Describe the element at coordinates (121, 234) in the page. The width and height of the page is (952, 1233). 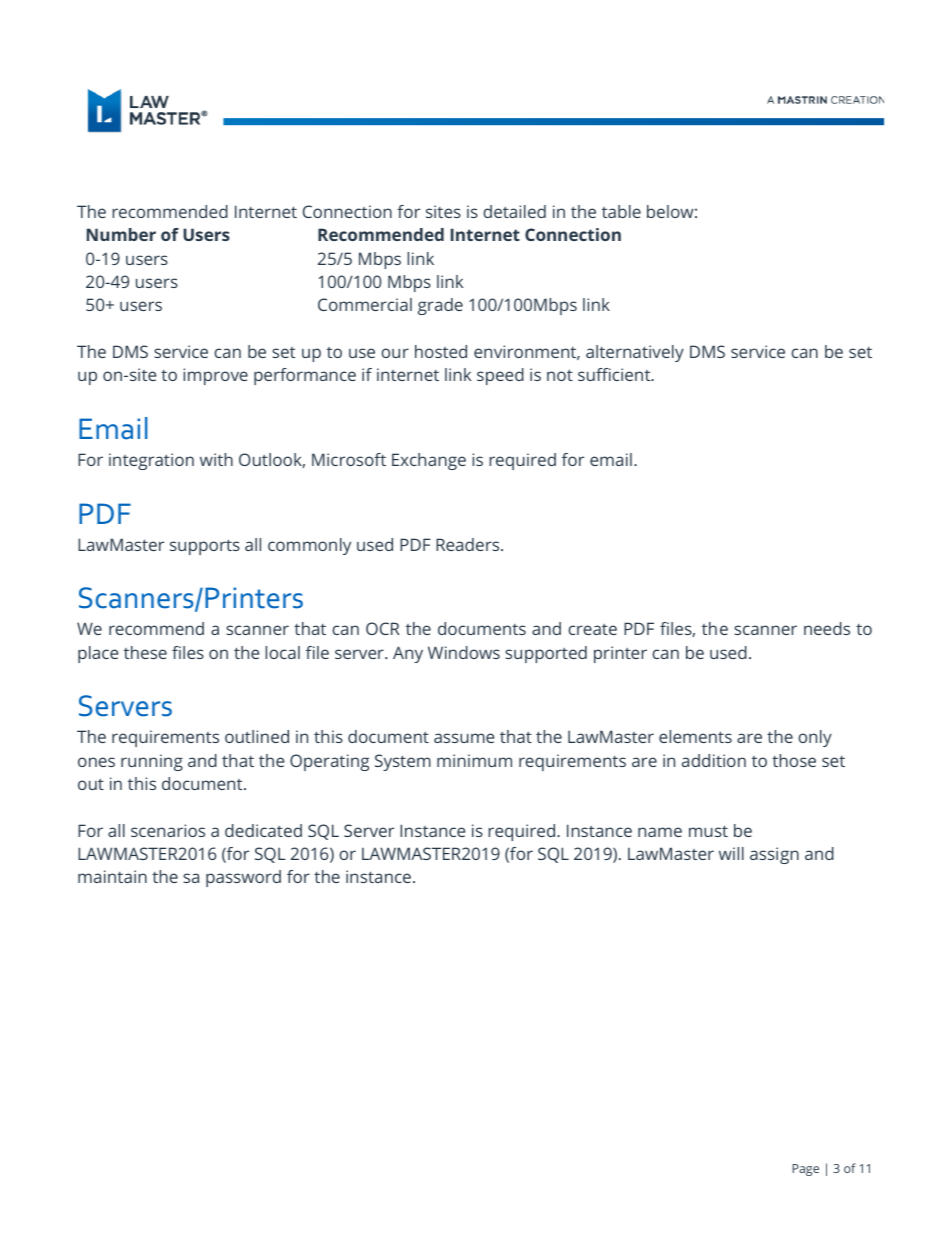
I see `Number` at that location.
